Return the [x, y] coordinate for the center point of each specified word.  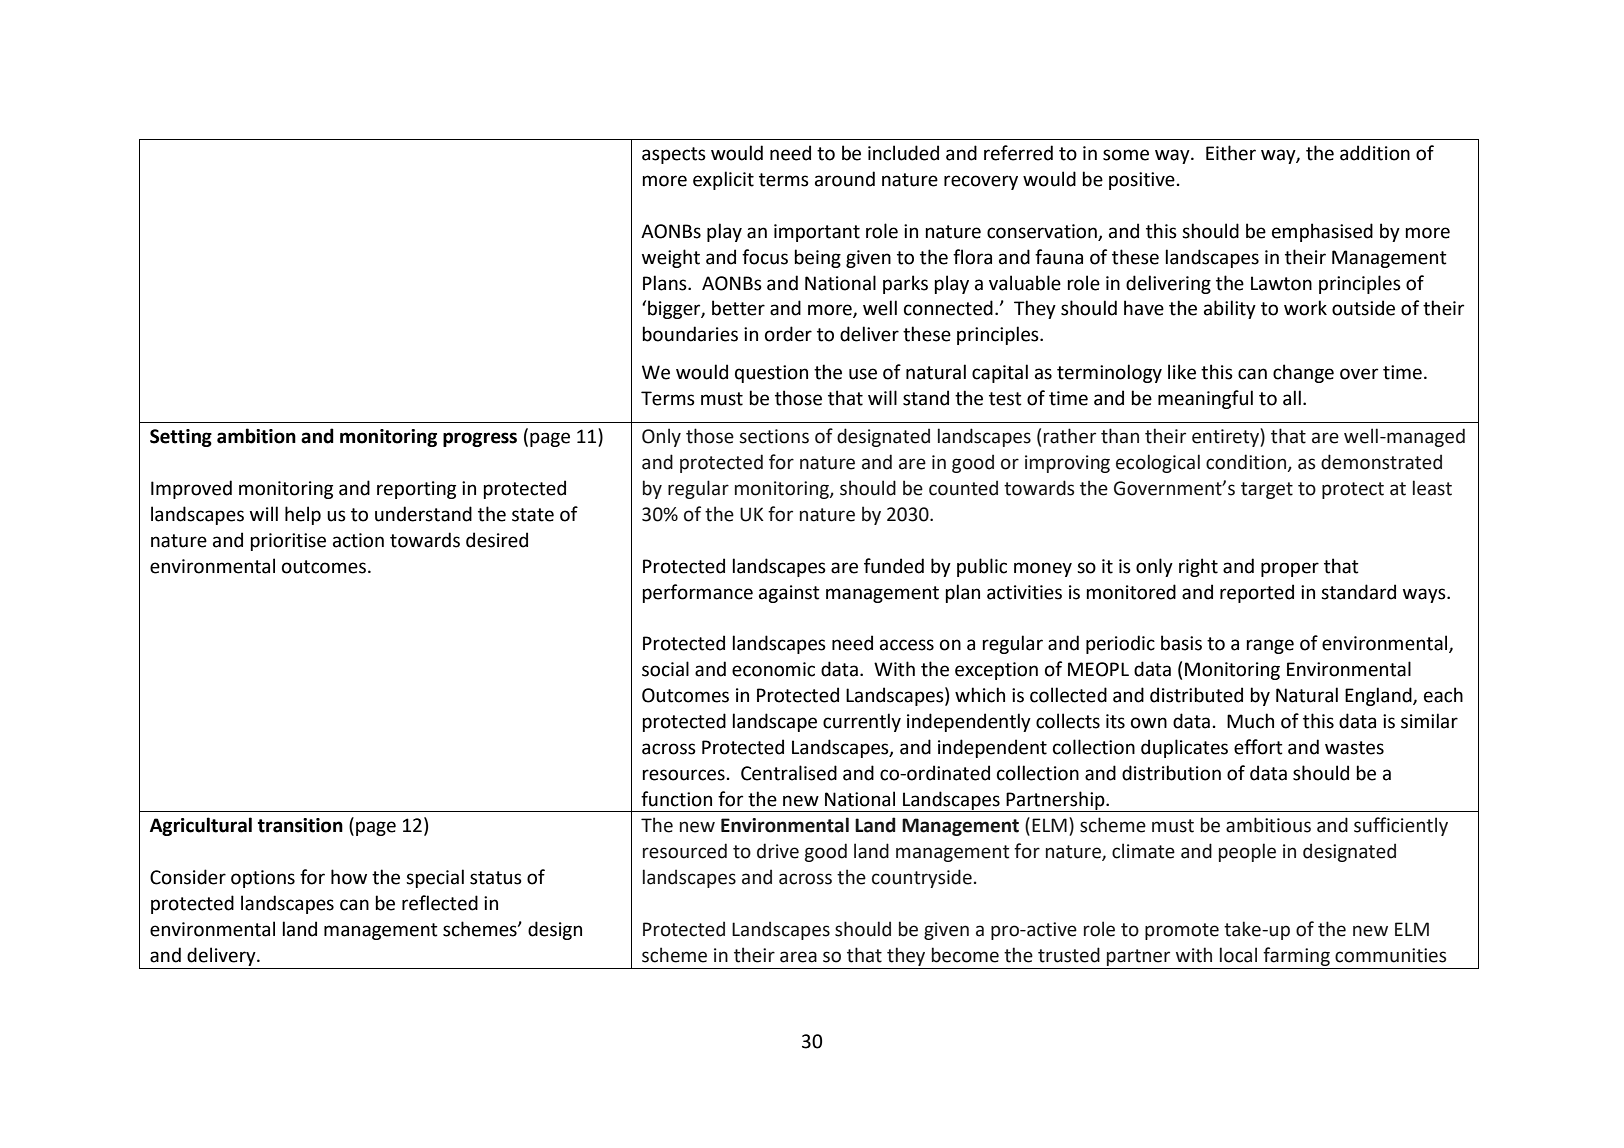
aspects [674, 155]
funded [894, 566]
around [845, 179]
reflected [440, 903]
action [358, 540]
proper [1290, 569]
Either [1231, 153]
